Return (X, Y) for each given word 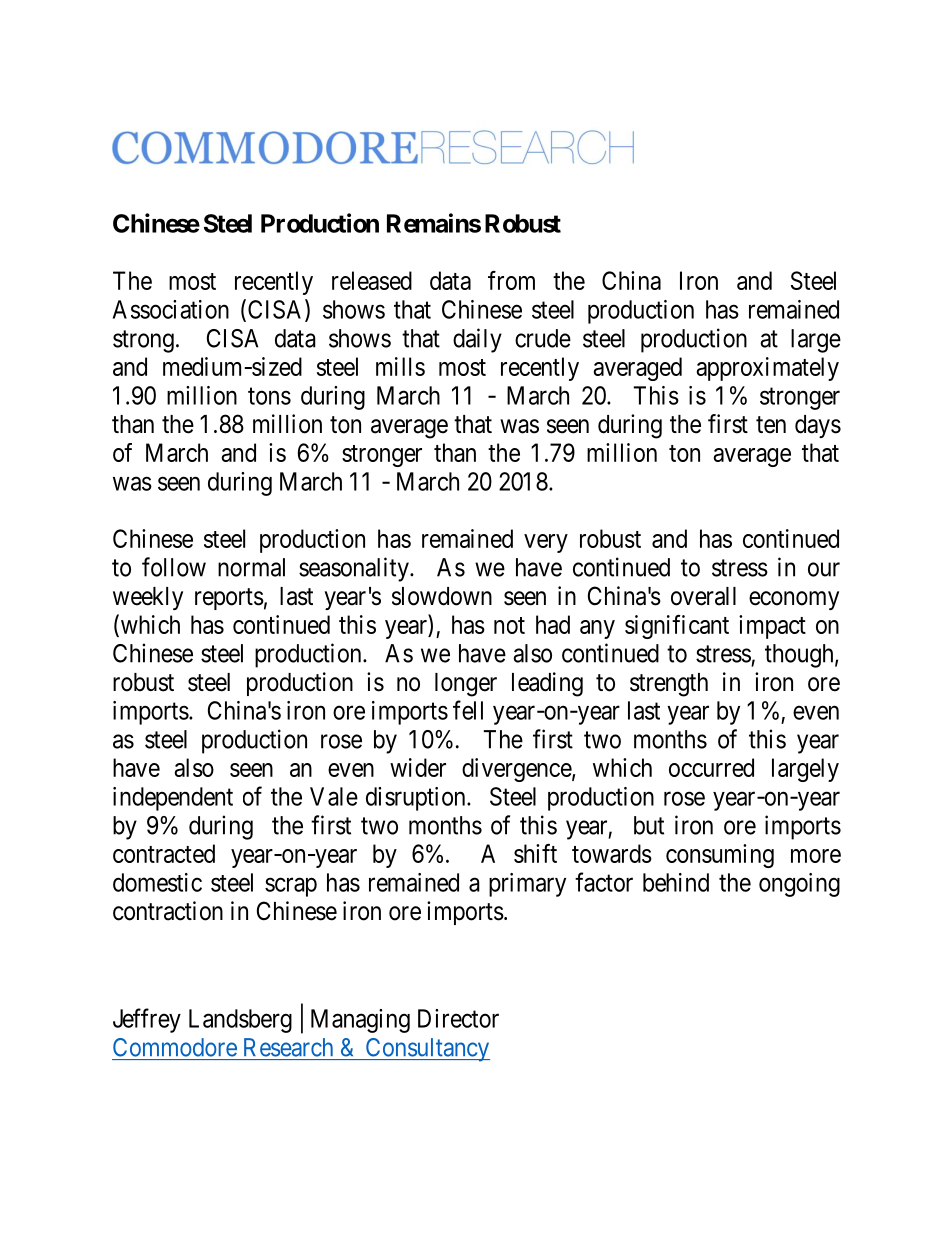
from (511, 280)
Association (171, 309)
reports (229, 599)
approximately (767, 369)
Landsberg (240, 1021)
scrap (291, 887)
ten (771, 425)
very (546, 543)
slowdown (442, 596)
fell (468, 710)
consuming (720, 856)
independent (173, 799)
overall (703, 596)
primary (527, 885)
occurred (711, 767)
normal (251, 567)
